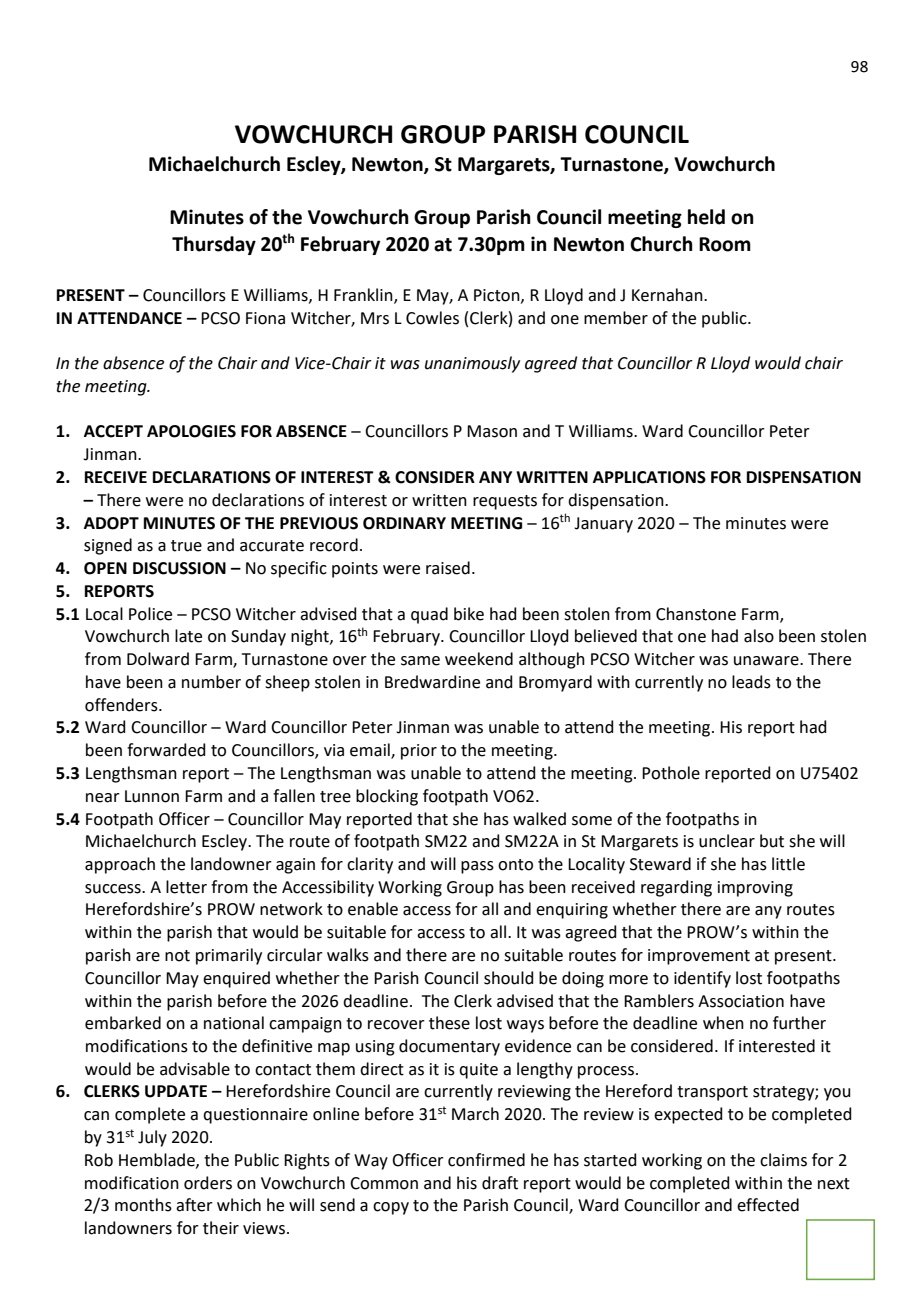 Image resolution: width=924 pixels, height=1308 pixels. I want to click on Franklin, so click(364, 296).
